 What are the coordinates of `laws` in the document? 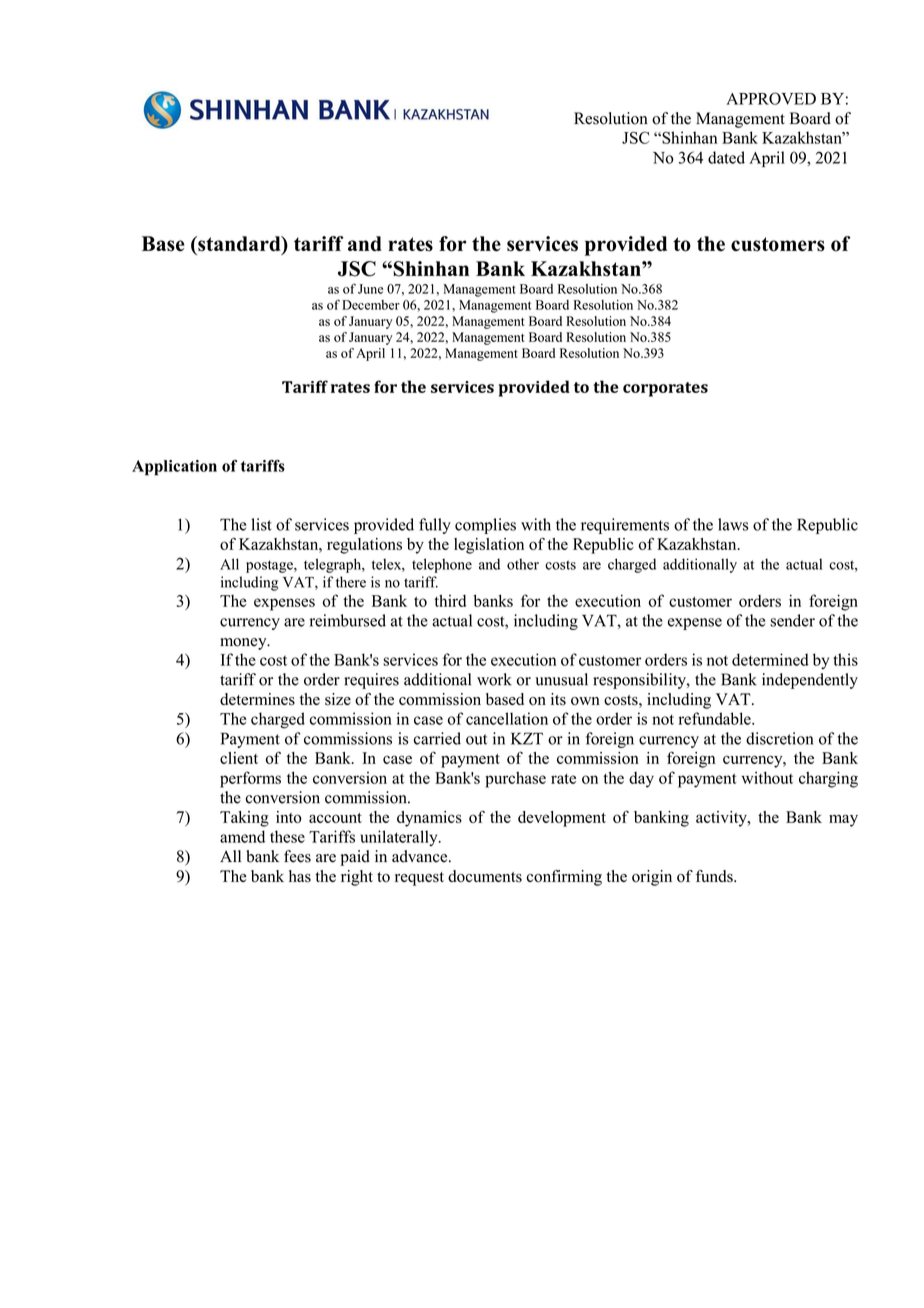 It's located at (733, 524).
